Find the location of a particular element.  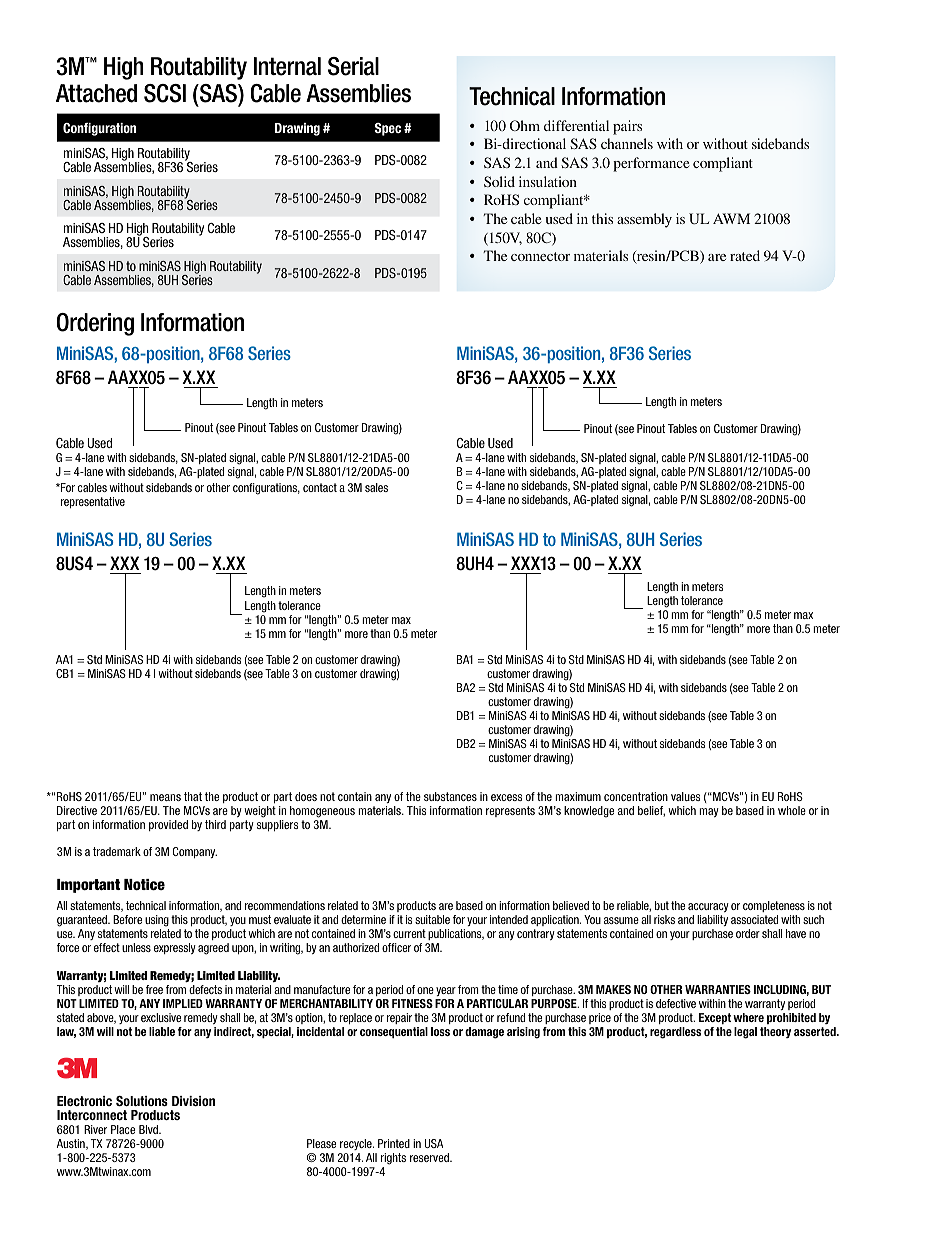

Blvd is located at coordinates (149, 1129).
